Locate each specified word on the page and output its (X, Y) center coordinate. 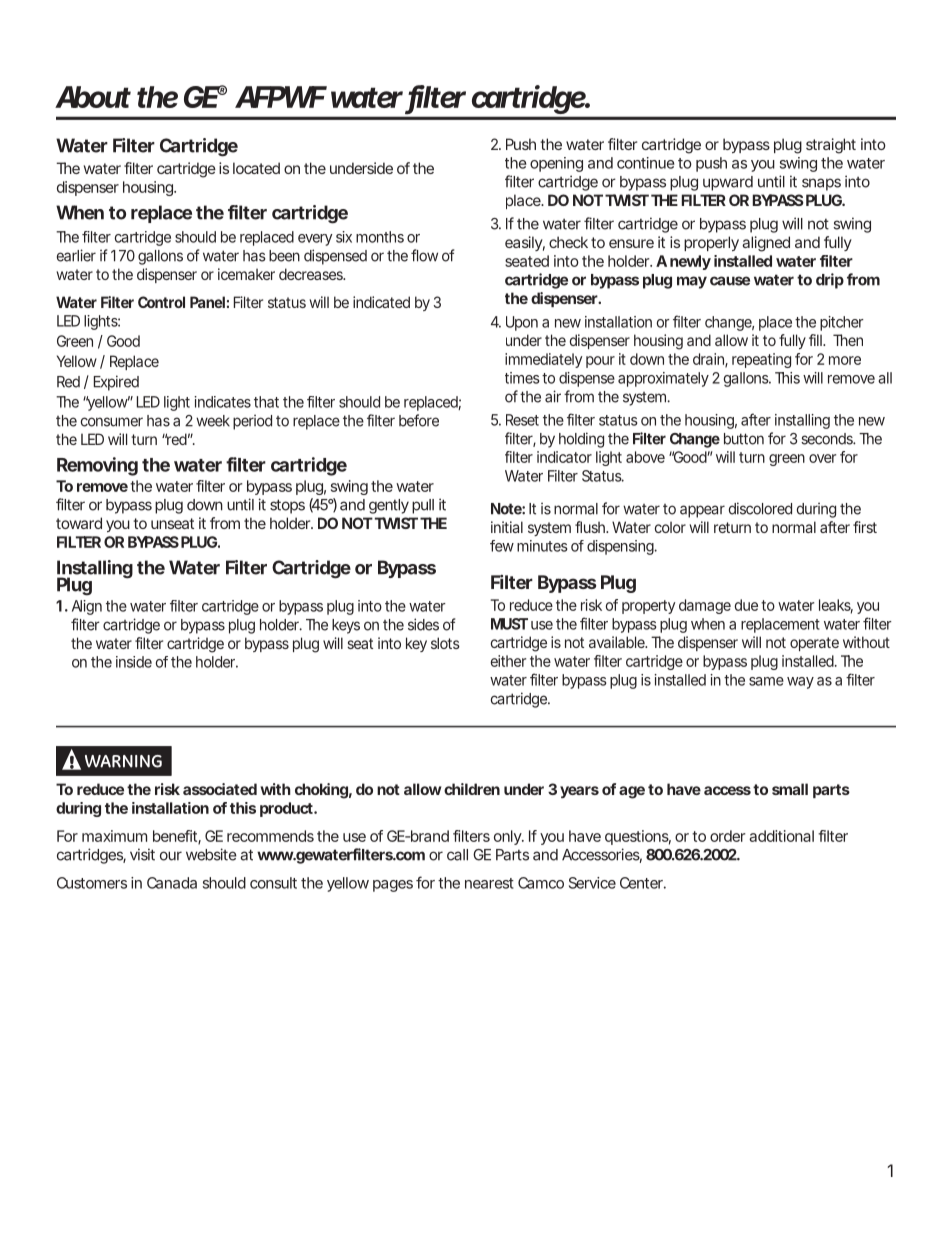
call (457, 855)
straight (831, 146)
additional (781, 836)
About (93, 97)
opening (556, 164)
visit (142, 854)
